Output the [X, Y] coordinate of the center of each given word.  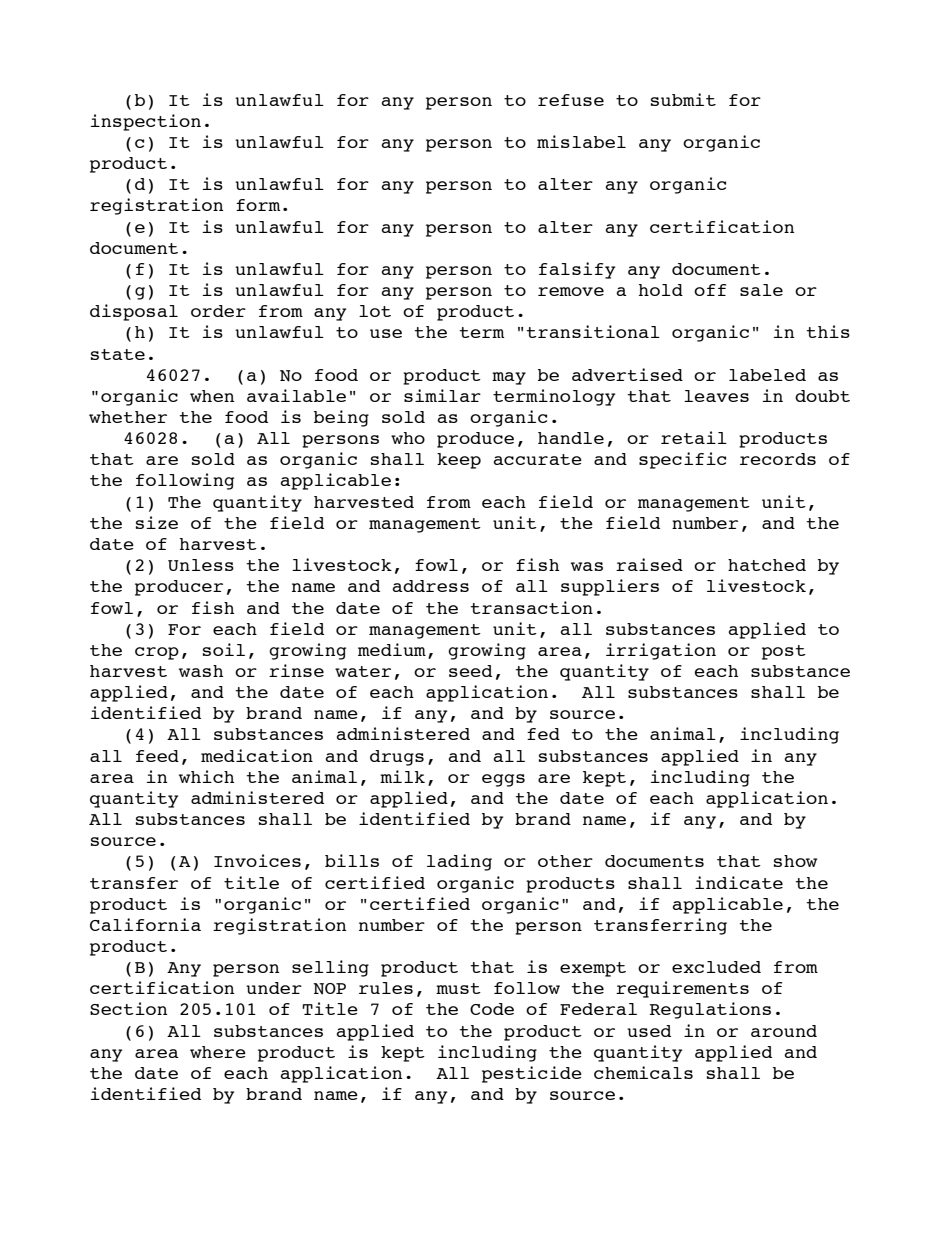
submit [683, 99]
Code [492, 1009]
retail [694, 437]
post [784, 652]
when [212, 396]
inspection [146, 122]
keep [459, 461]
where [218, 1052]
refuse [571, 100]
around [784, 1031]
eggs [503, 780]
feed [157, 756]
